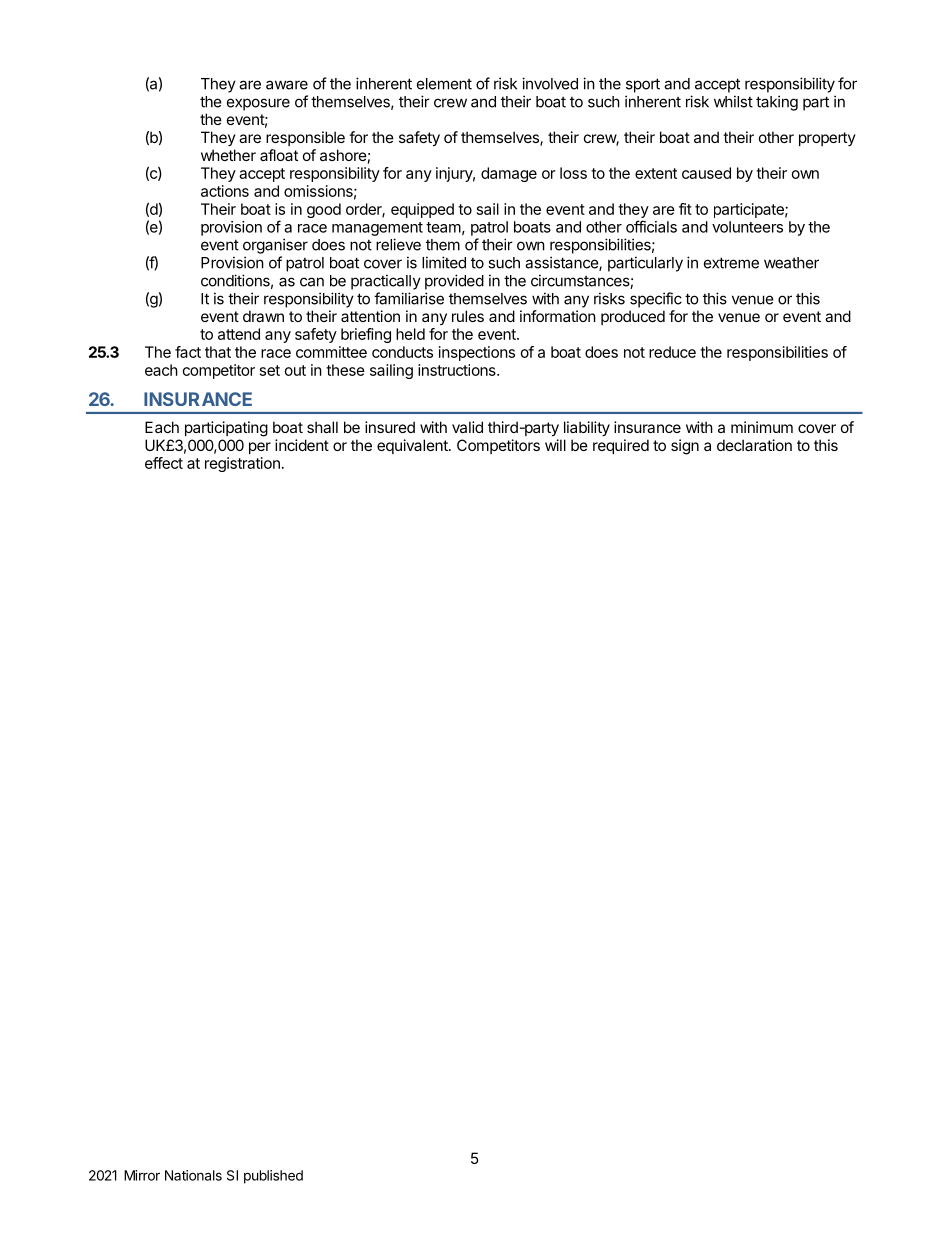  What do you see at coordinates (733, 101) in the screenshot?
I see `whilst` at bounding box center [733, 101].
